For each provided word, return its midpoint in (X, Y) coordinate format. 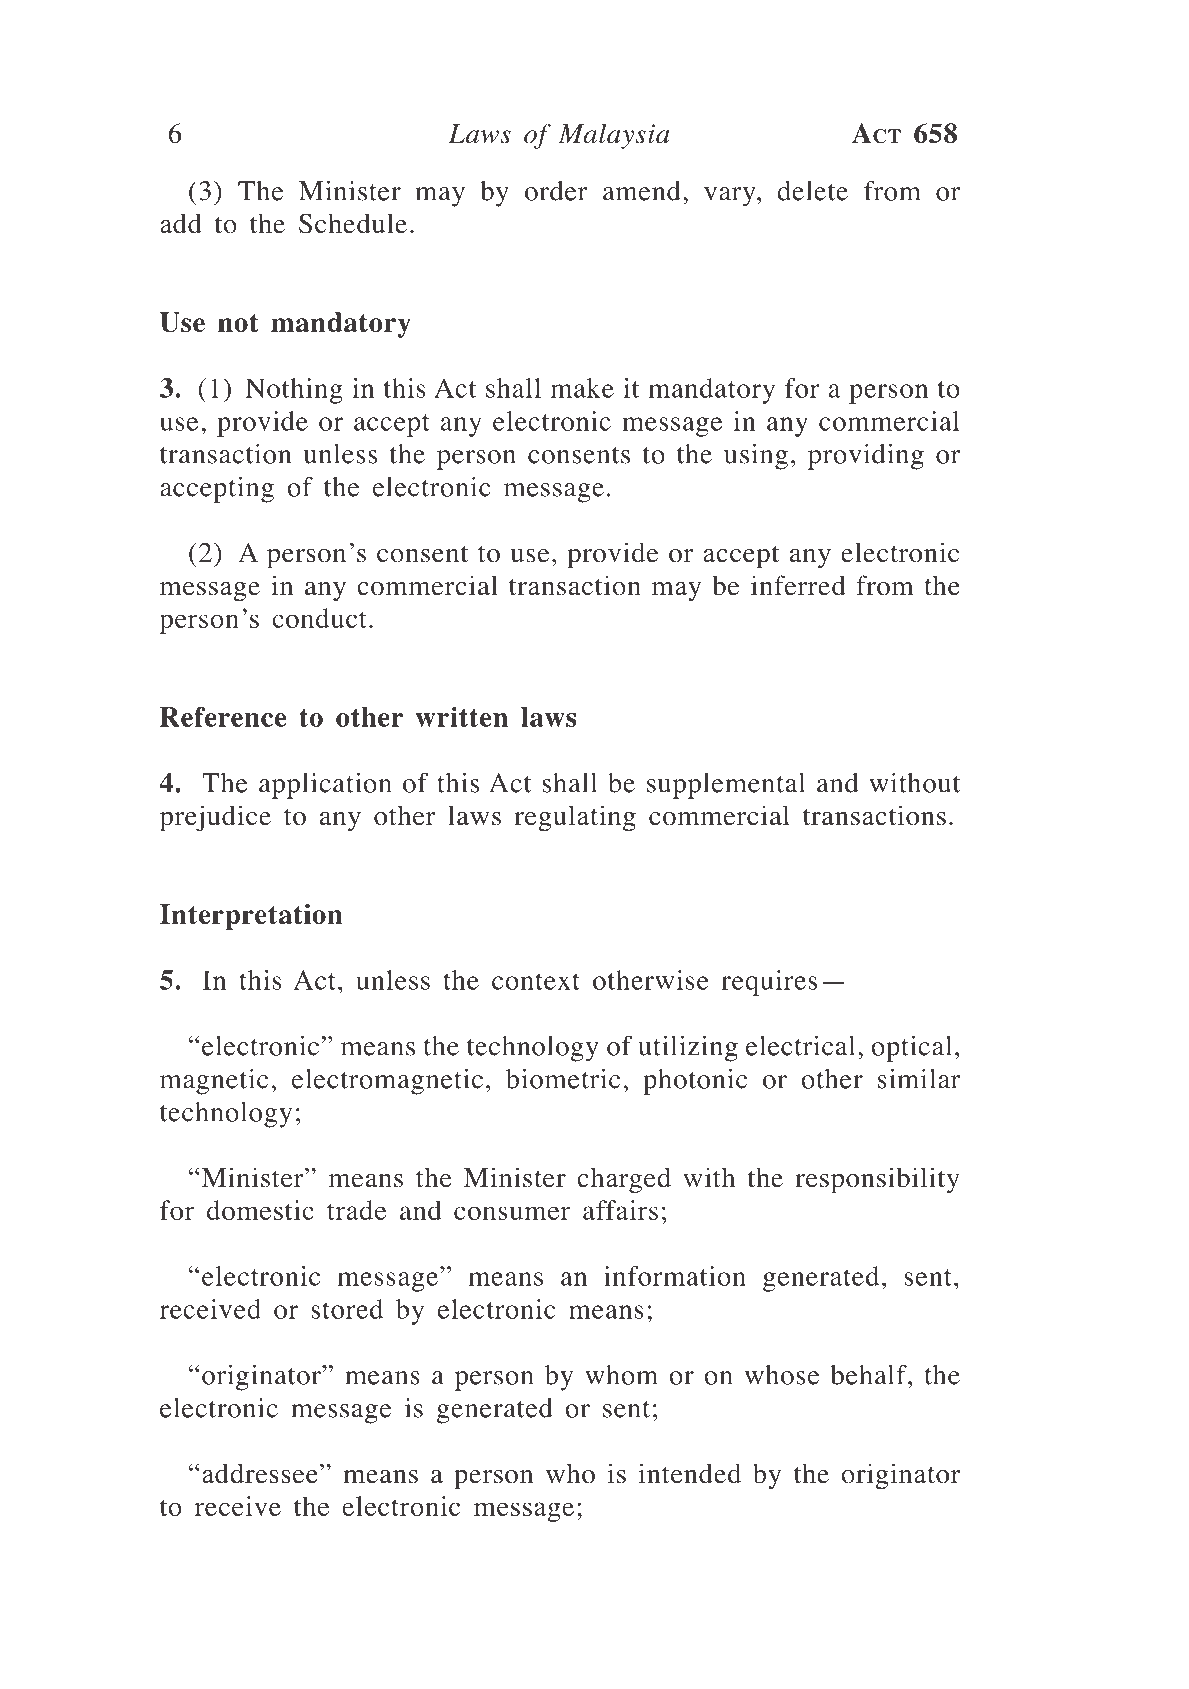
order (556, 191)
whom (621, 1375)
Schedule (353, 223)
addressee (260, 1473)
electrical (800, 1045)
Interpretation (251, 917)
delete (812, 191)
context (536, 981)
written (462, 717)
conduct (319, 618)
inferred (798, 585)
